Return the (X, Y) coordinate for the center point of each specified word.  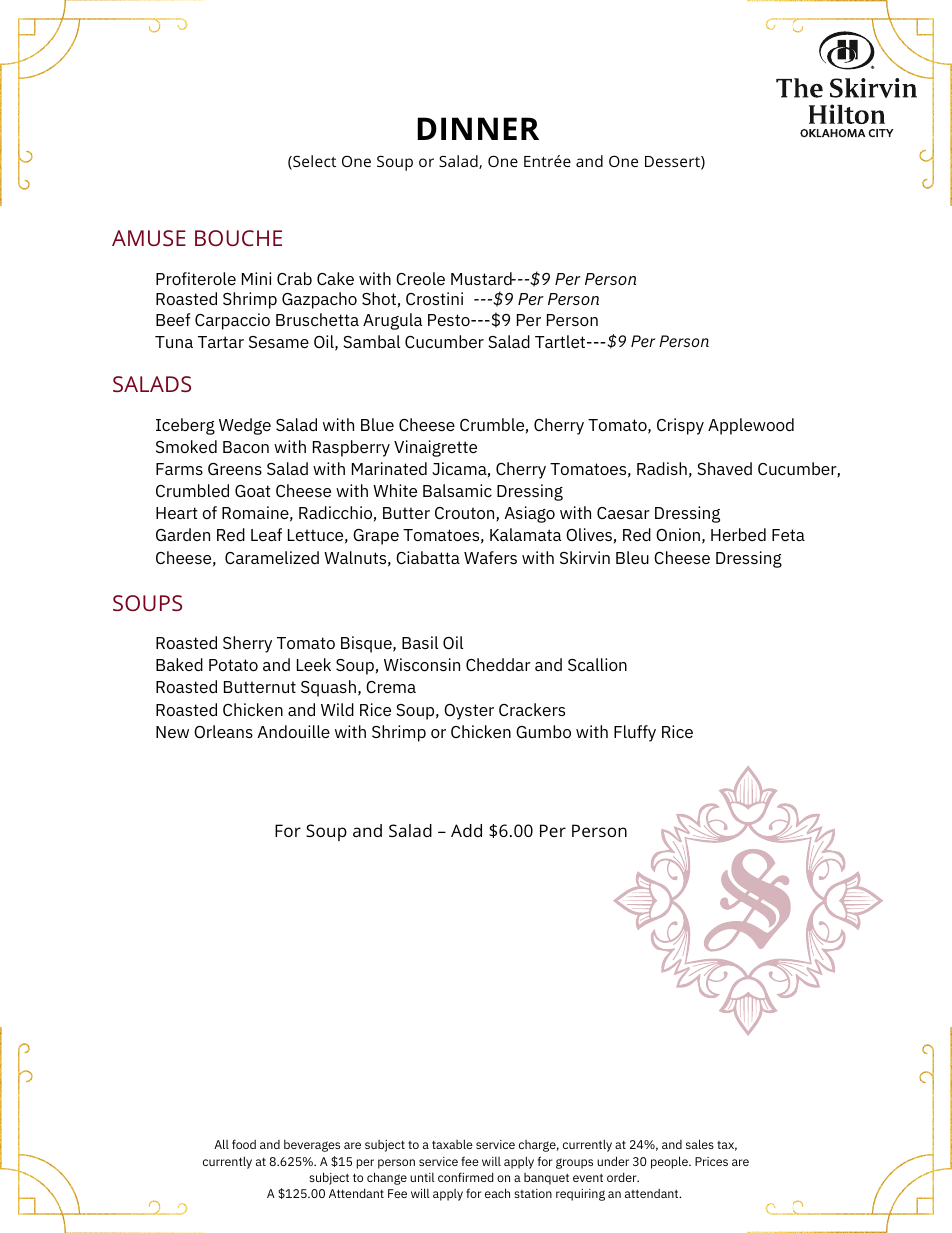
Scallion (597, 664)
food (244, 1144)
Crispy (680, 426)
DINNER (478, 128)
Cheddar (498, 664)
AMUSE (149, 238)
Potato (233, 665)
